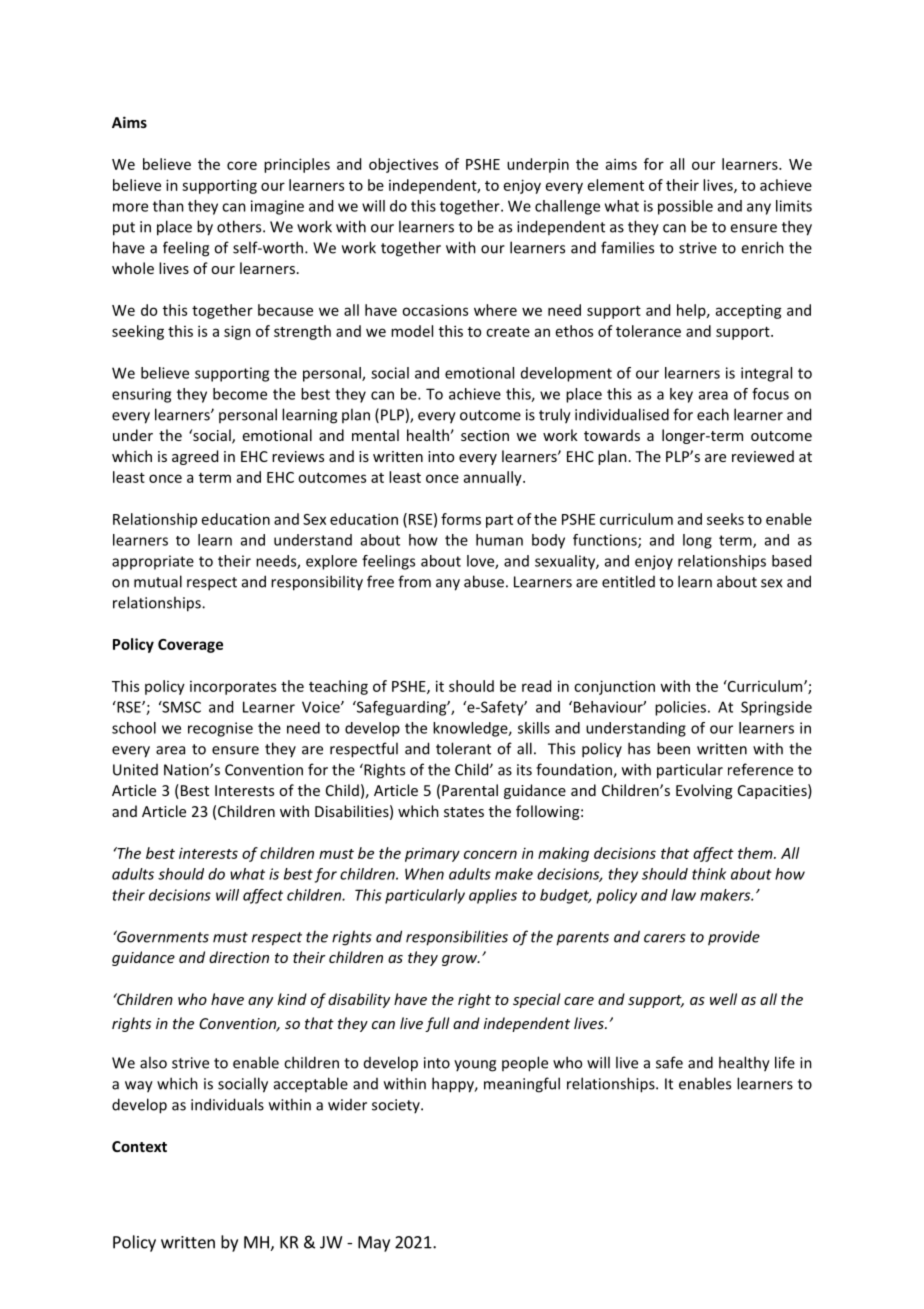 This screenshot has height=1309, width=924. I want to click on policies, so click(680, 708).
